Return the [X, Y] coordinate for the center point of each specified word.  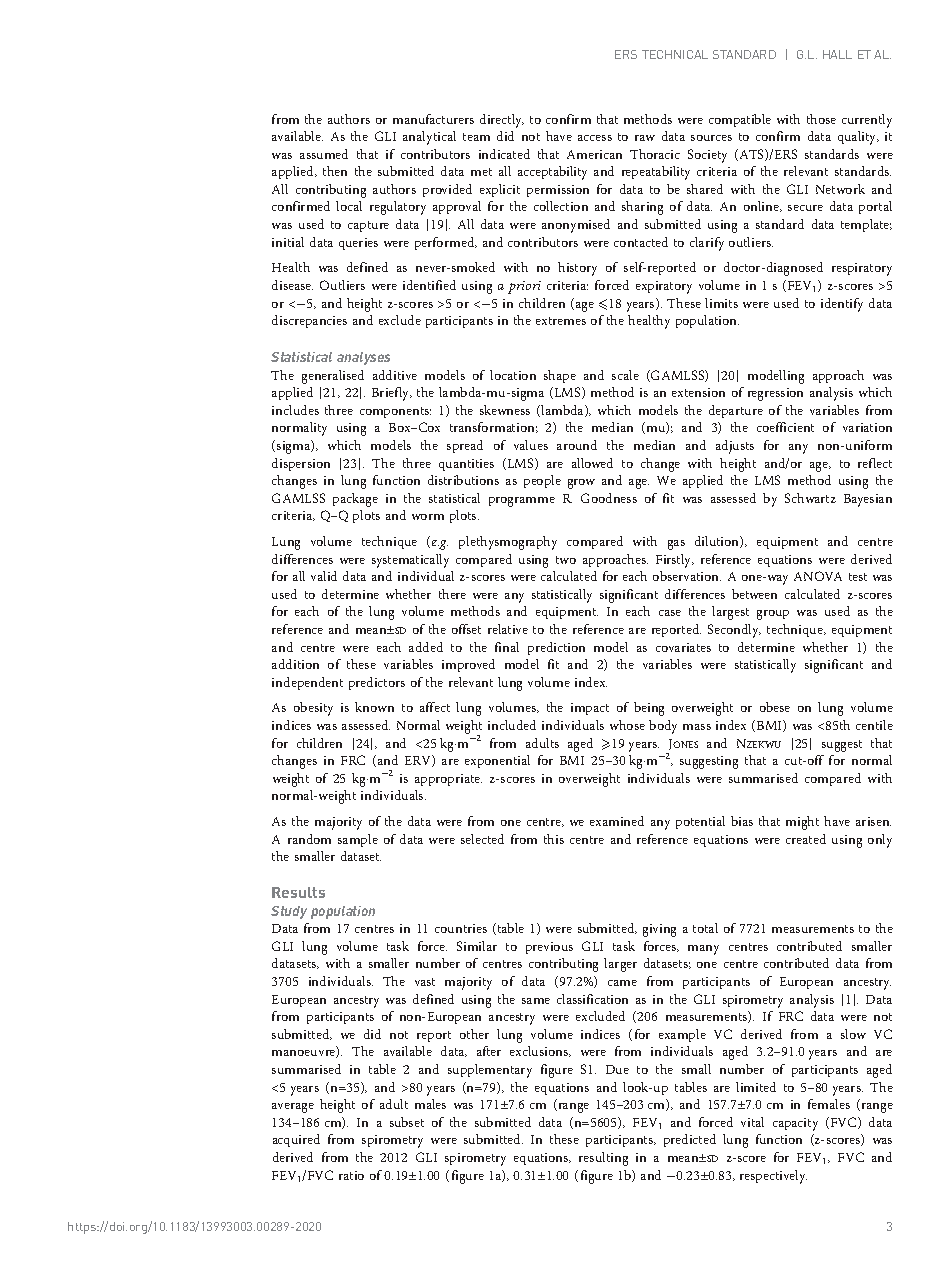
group [773, 615]
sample [358, 840]
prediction [556, 648]
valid [324, 576]
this [554, 839]
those [821, 119]
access [595, 138]
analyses [363, 358]
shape [560, 376]
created [806, 839]
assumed [324, 154]
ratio [351, 1175]
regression [775, 394]
